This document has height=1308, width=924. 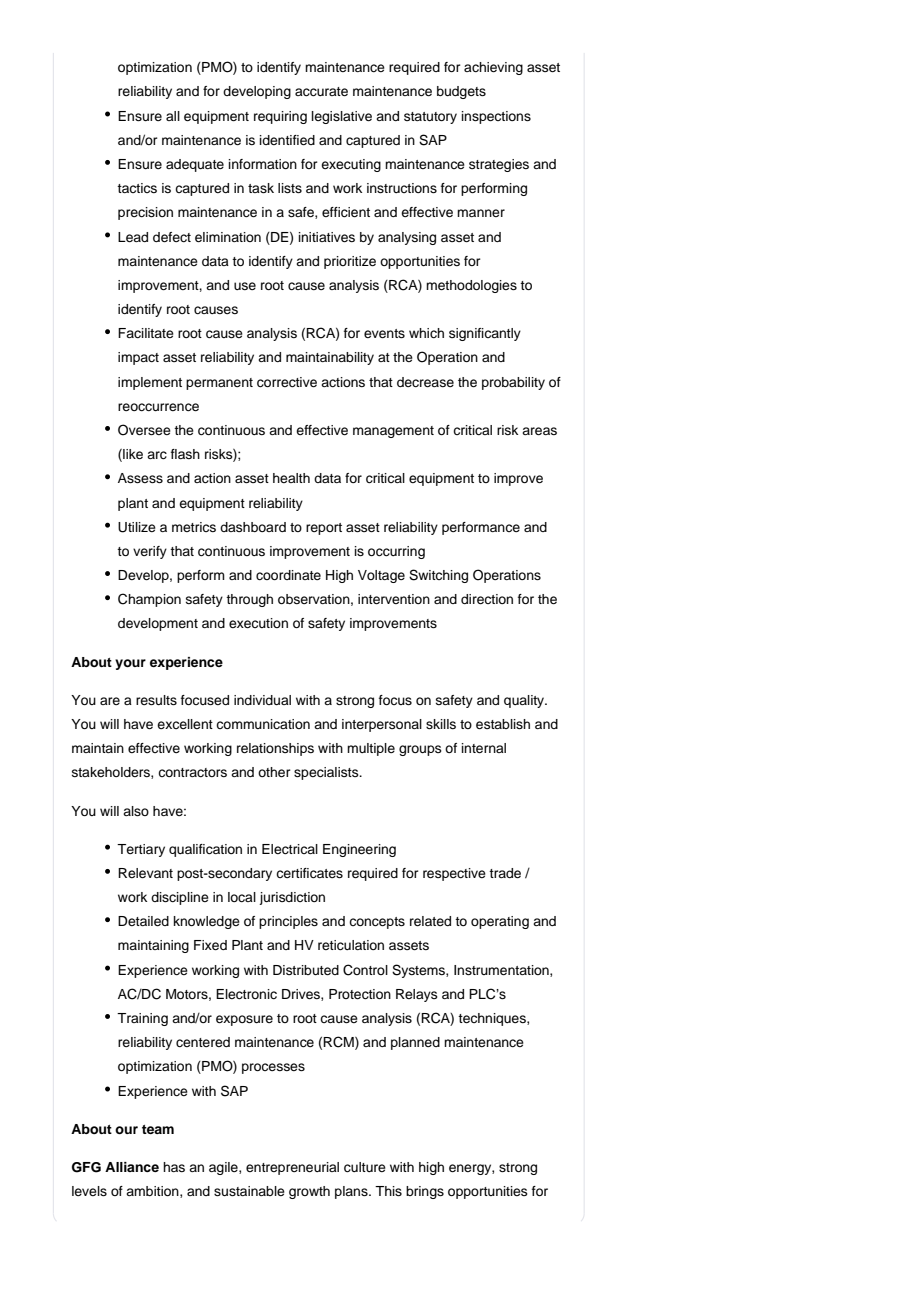 What do you see at coordinates (288, 575) in the document?
I see `coordinate` at bounding box center [288, 575].
